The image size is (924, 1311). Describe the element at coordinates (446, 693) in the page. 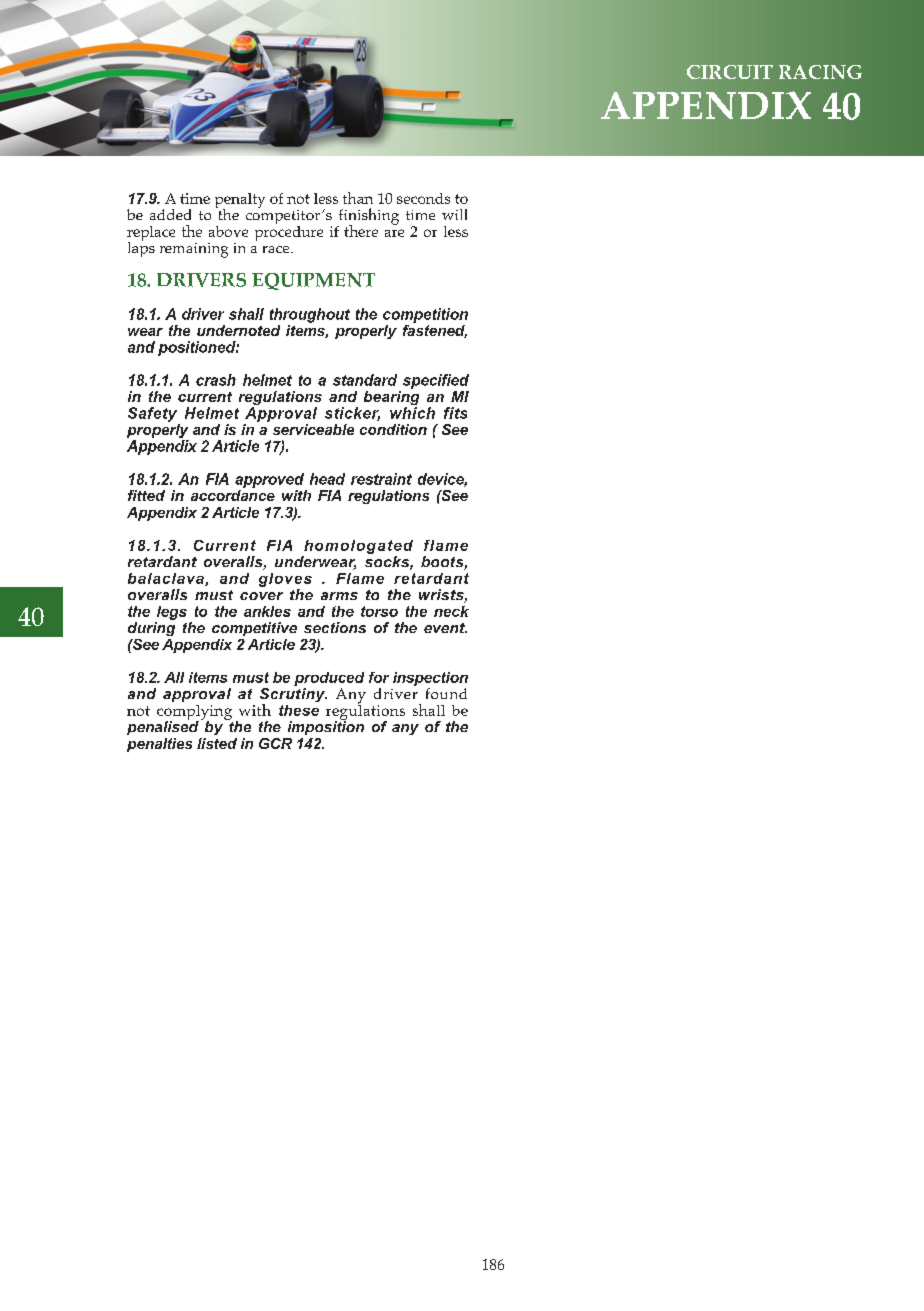

I see `found` at that location.
